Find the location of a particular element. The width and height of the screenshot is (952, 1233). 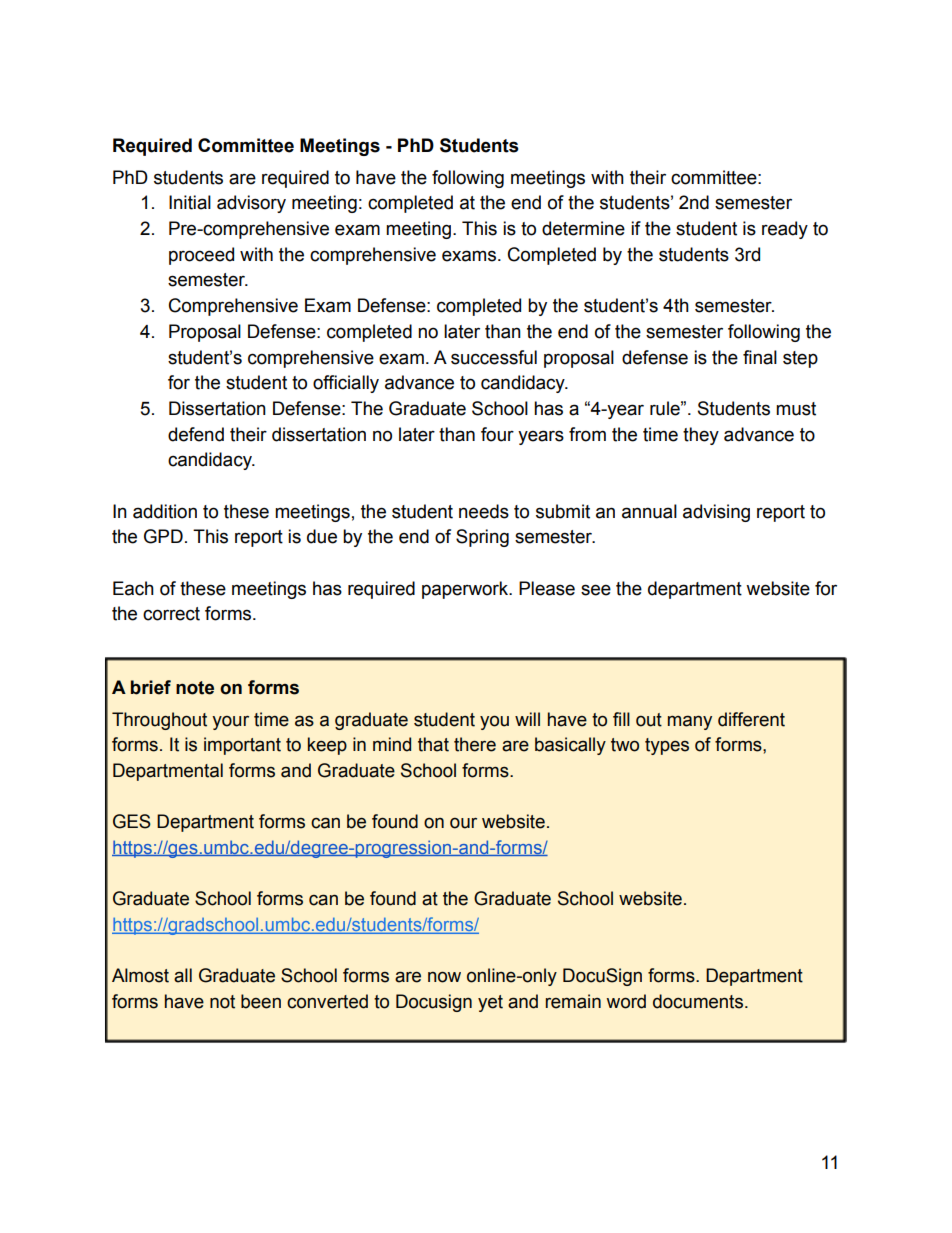

now is located at coordinates (444, 977).
